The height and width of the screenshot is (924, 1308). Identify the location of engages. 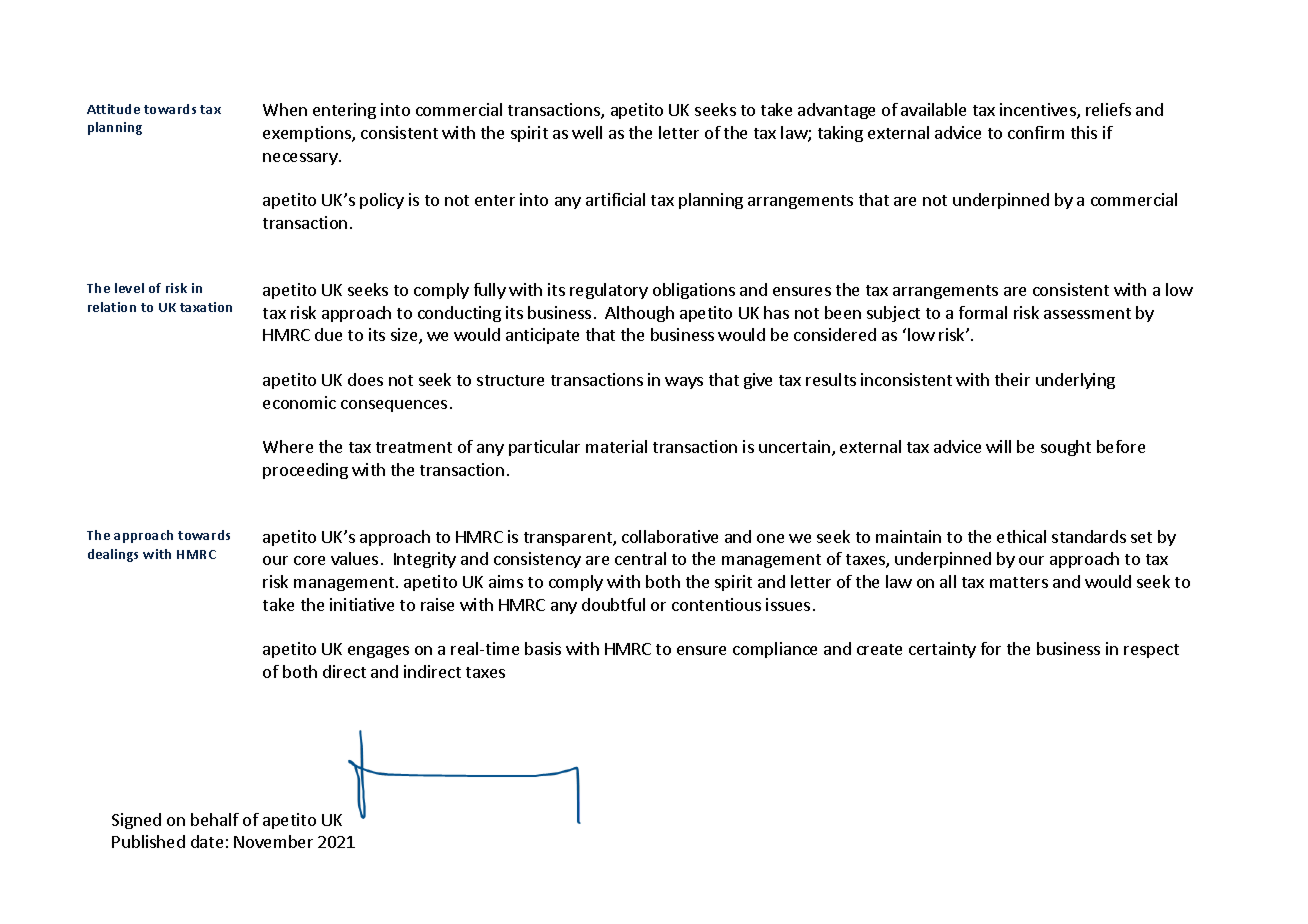
(378, 652).
